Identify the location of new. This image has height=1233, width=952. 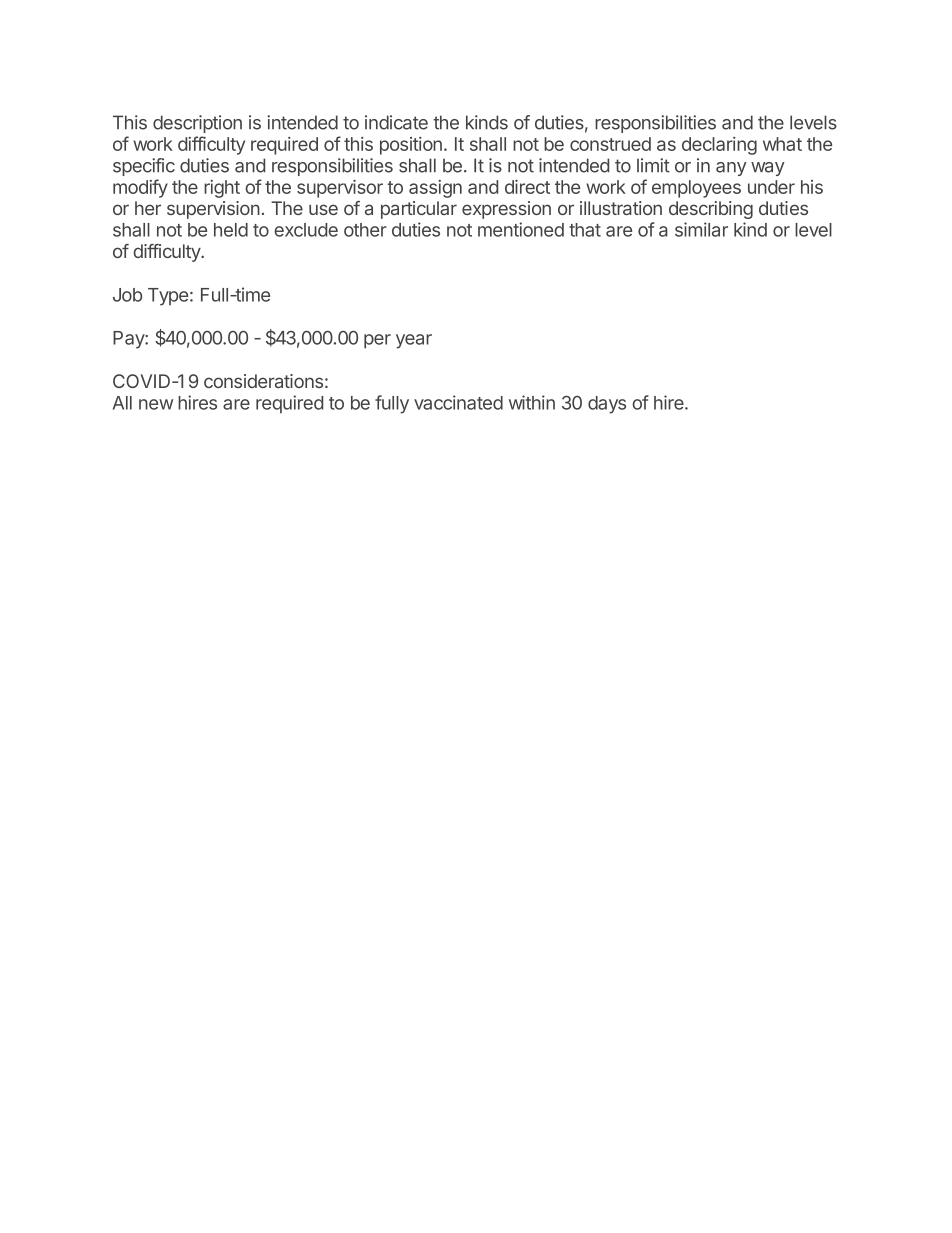
(156, 404).
